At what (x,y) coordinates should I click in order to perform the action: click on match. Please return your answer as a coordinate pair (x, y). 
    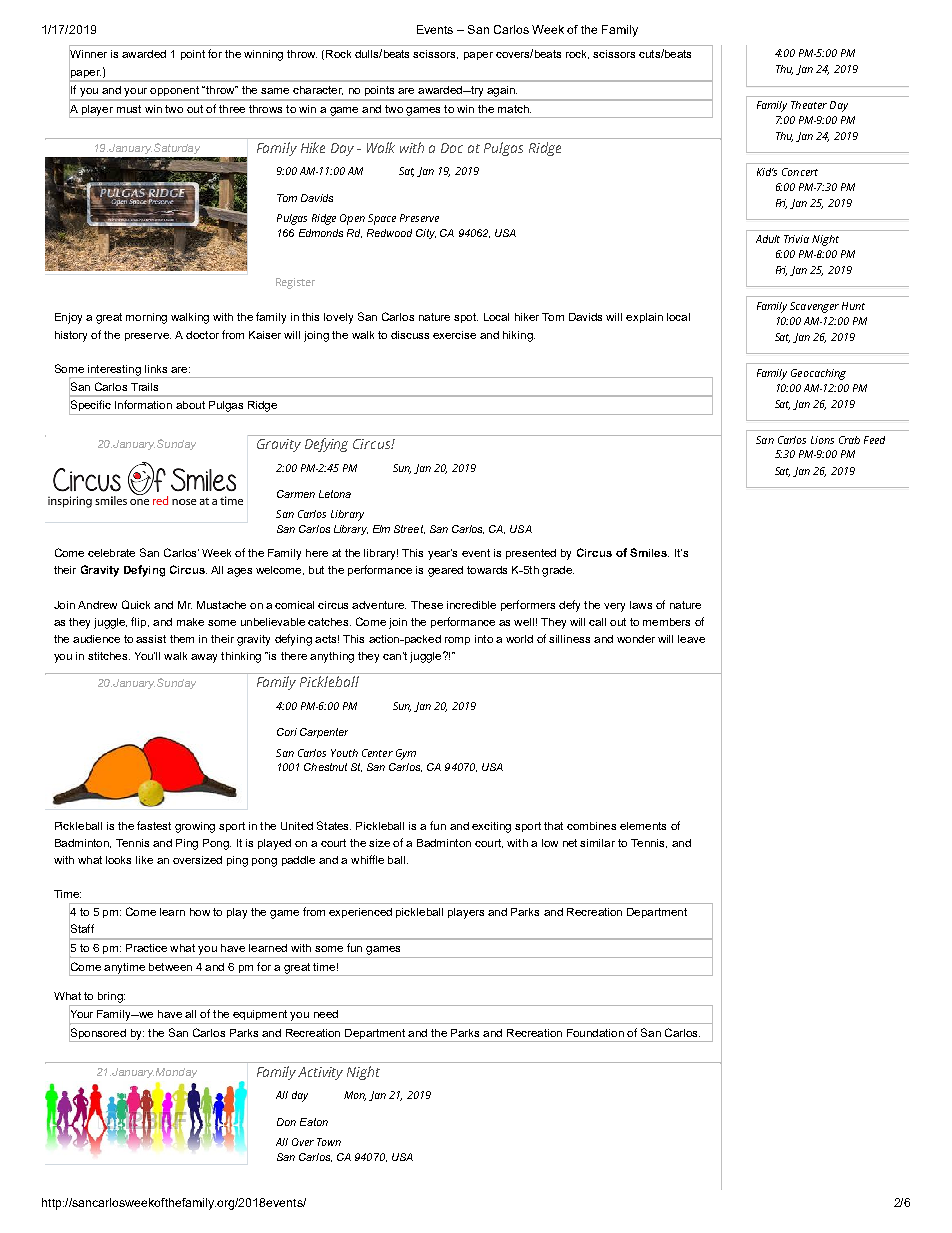
    Looking at the image, I should click on (514, 109).
